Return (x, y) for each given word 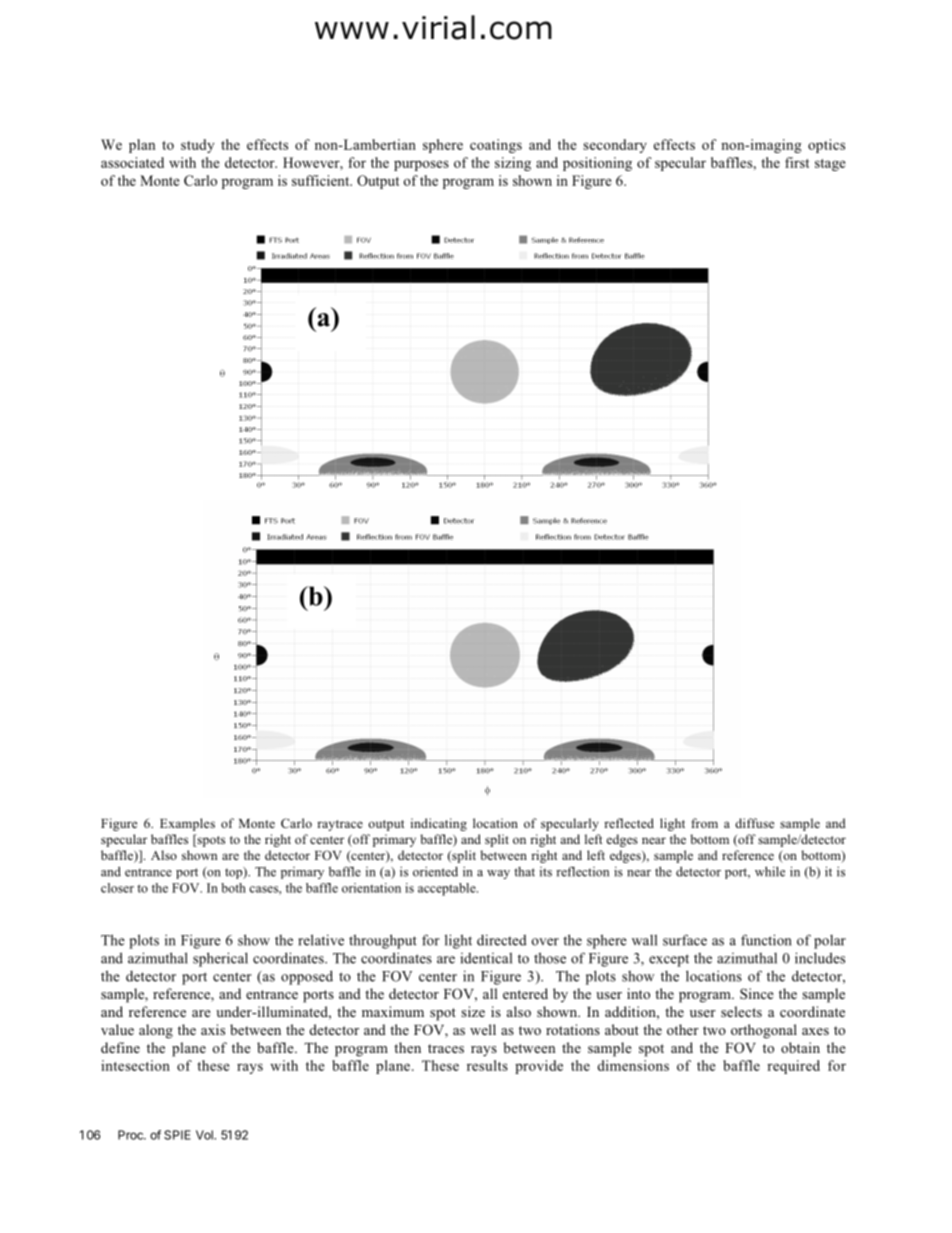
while (770, 871)
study (197, 146)
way (498, 874)
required (793, 1067)
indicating (439, 824)
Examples (187, 824)
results (487, 1065)
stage (830, 165)
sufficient (322, 180)
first (797, 162)
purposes (421, 165)
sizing (513, 164)
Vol (205, 1135)
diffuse (754, 823)
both (233, 888)
